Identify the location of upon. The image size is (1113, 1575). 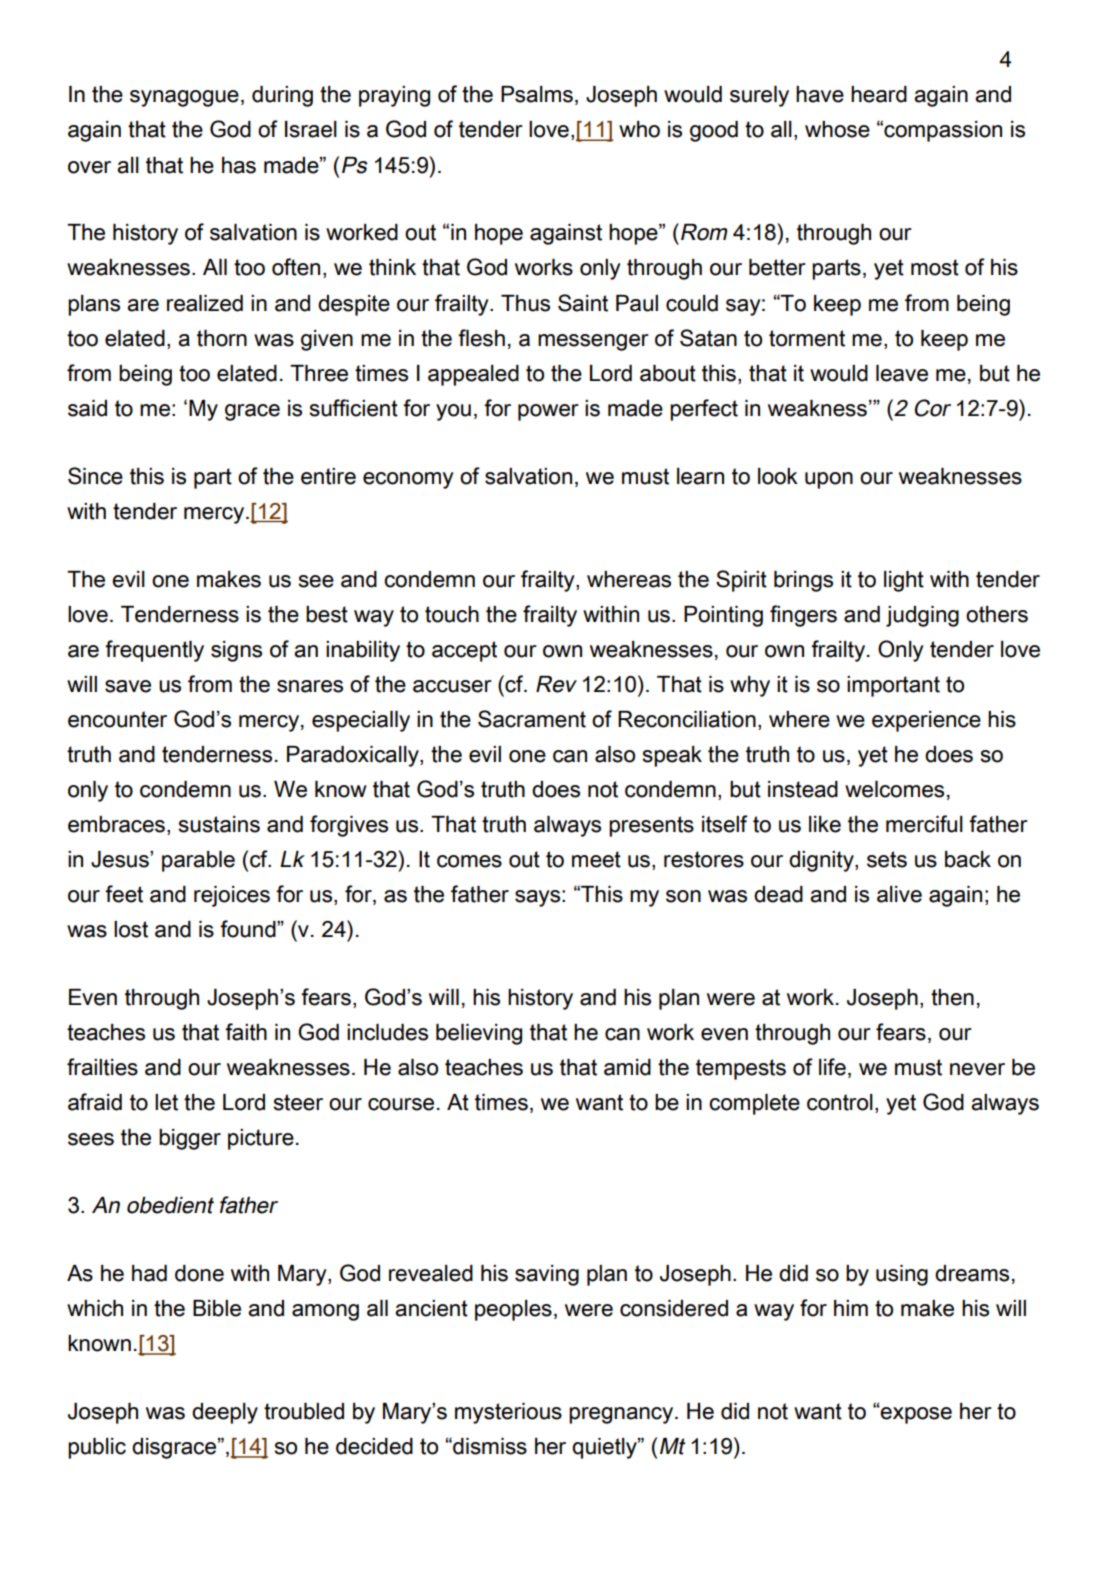
(829, 480).
